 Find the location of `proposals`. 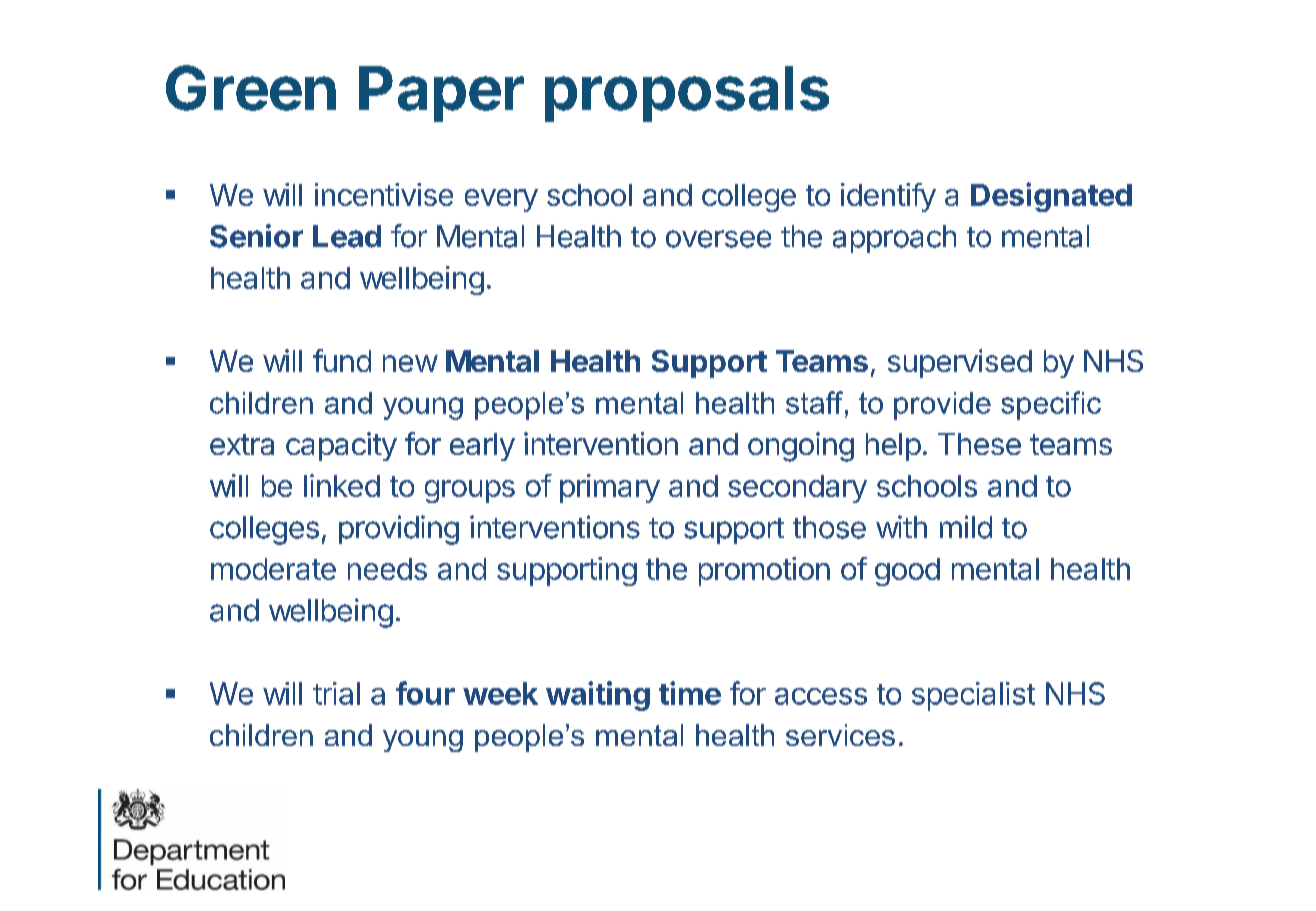

proposals is located at coordinates (687, 94).
